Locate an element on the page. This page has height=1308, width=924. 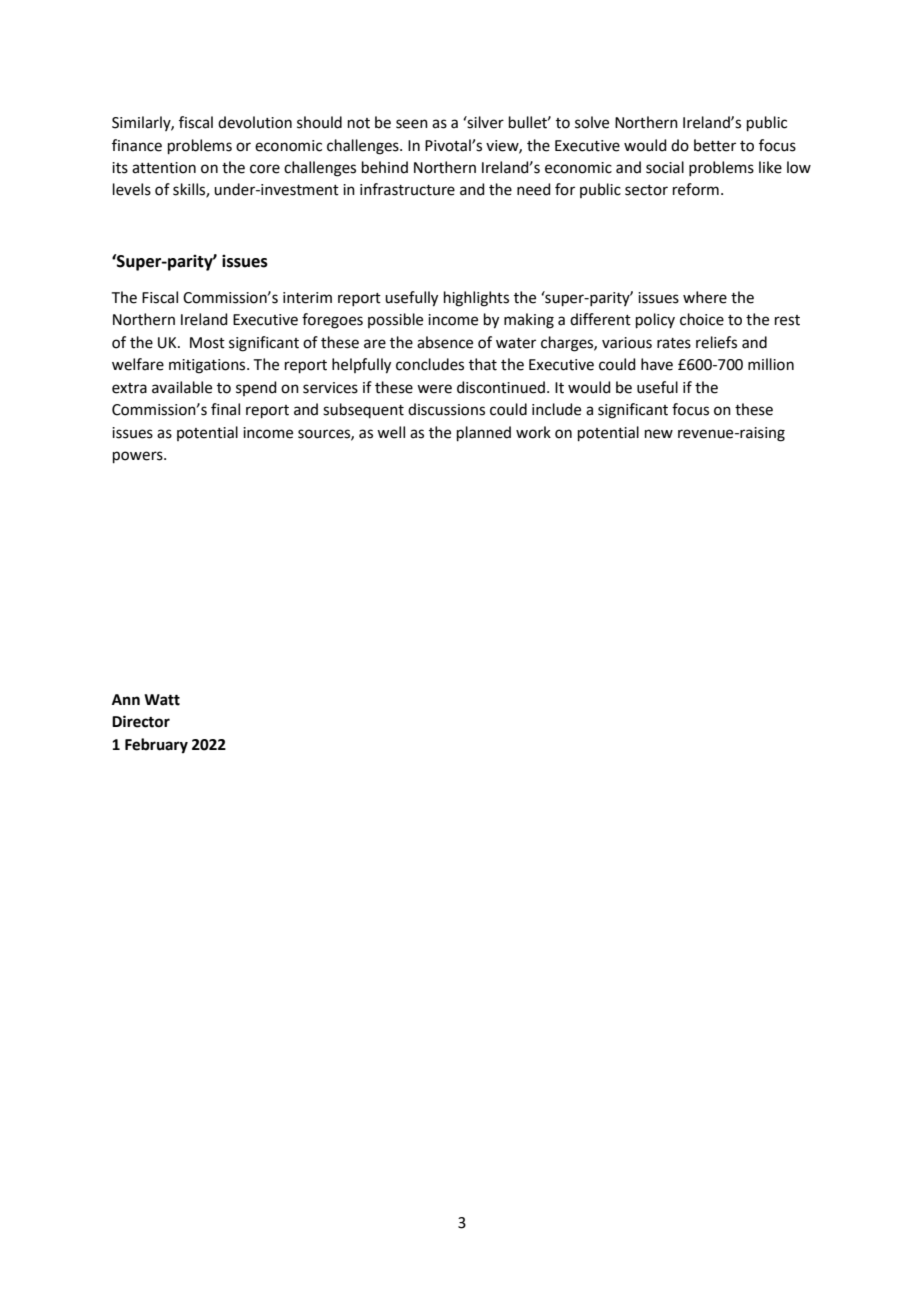
Watt is located at coordinates (162, 700).
